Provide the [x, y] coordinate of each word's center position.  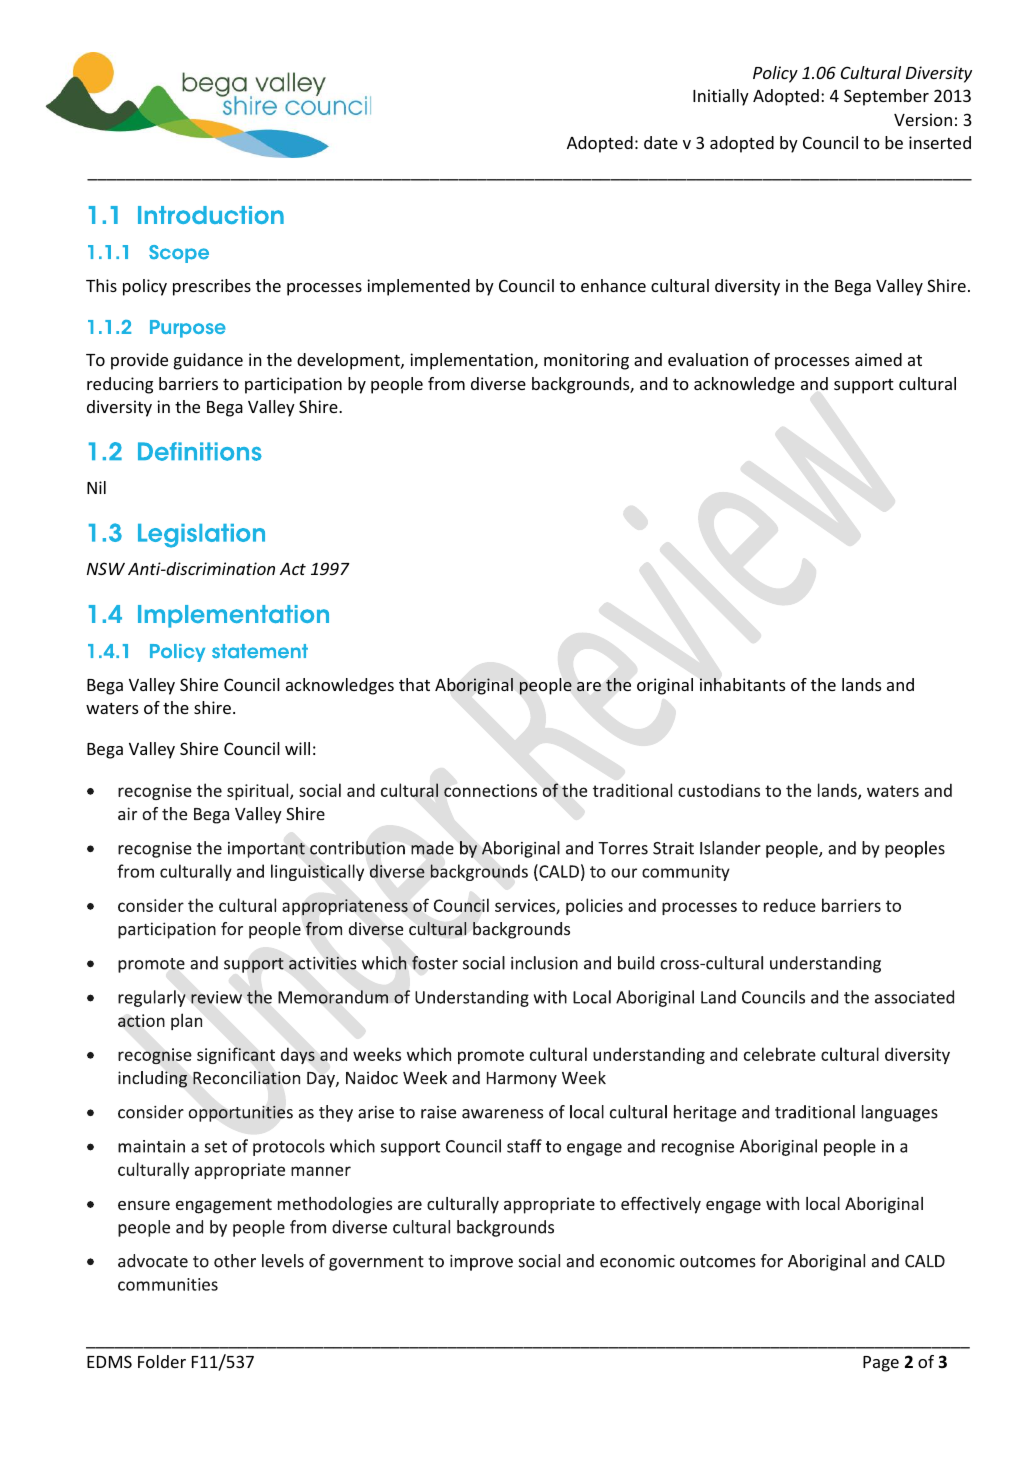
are [589, 686]
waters [112, 708]
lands [861, 684]
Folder [162, 1361]
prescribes [212, 287]
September [886, 97]
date [661, 142]
